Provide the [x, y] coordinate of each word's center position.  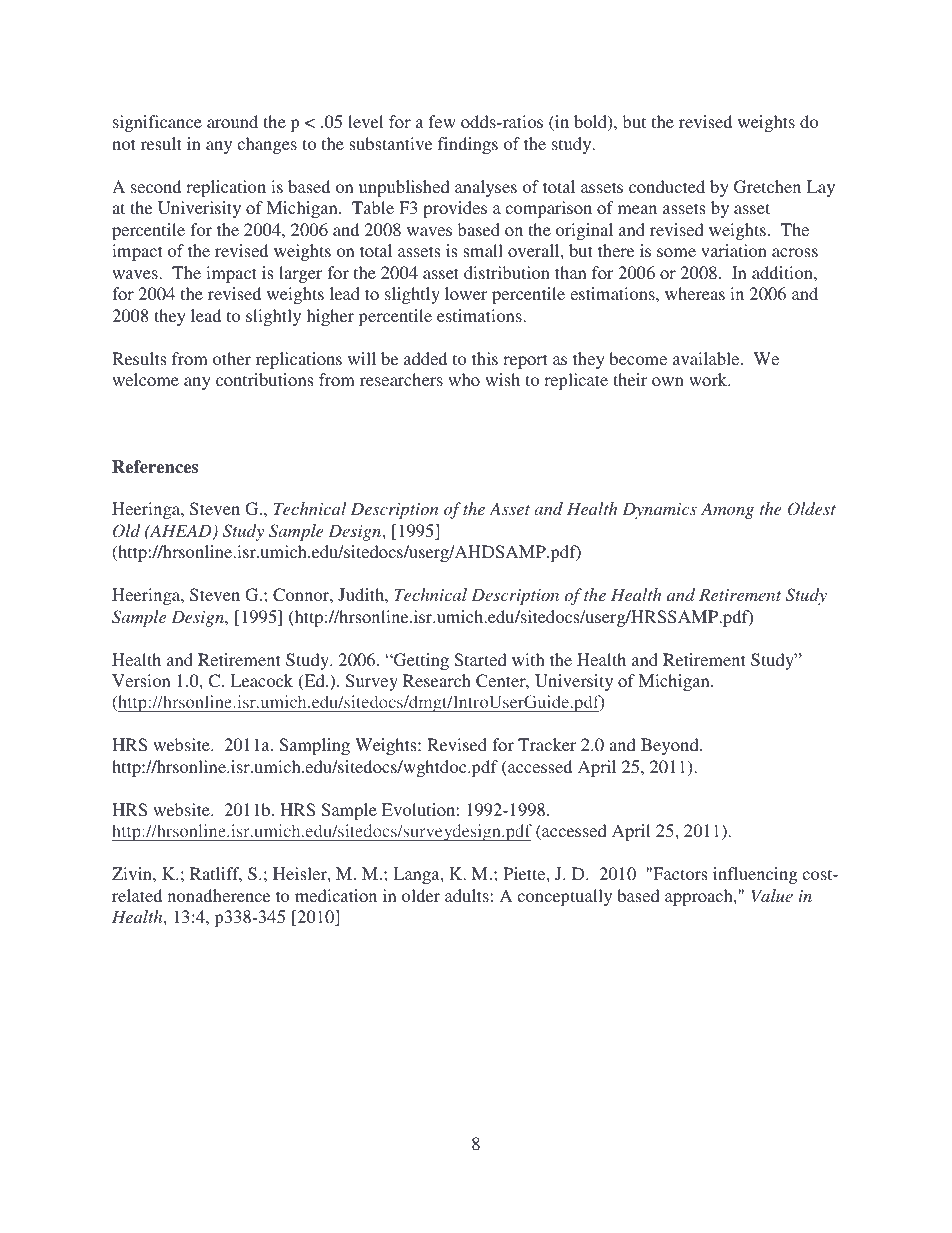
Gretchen [767, 187]
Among [727, 510]
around [232, 121]
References [155, 467]
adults [467, 895]
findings [468, 145]
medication [336, 895]
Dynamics [659, 510]
